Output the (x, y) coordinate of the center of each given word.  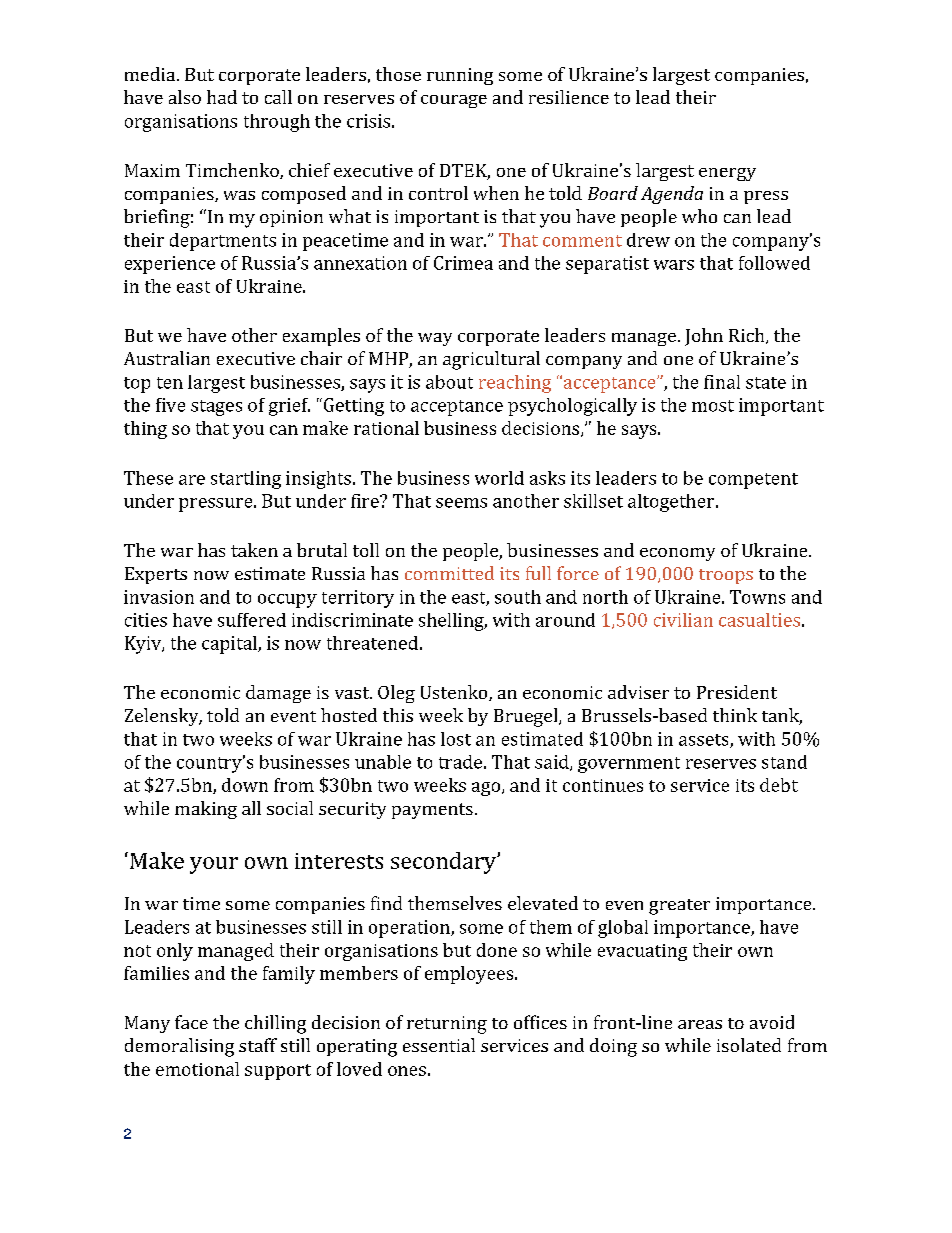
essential (439, 1045)
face (191, 1022)
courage (454, 101)
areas (700, 1024)
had (222, 97)
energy (727, 174)
